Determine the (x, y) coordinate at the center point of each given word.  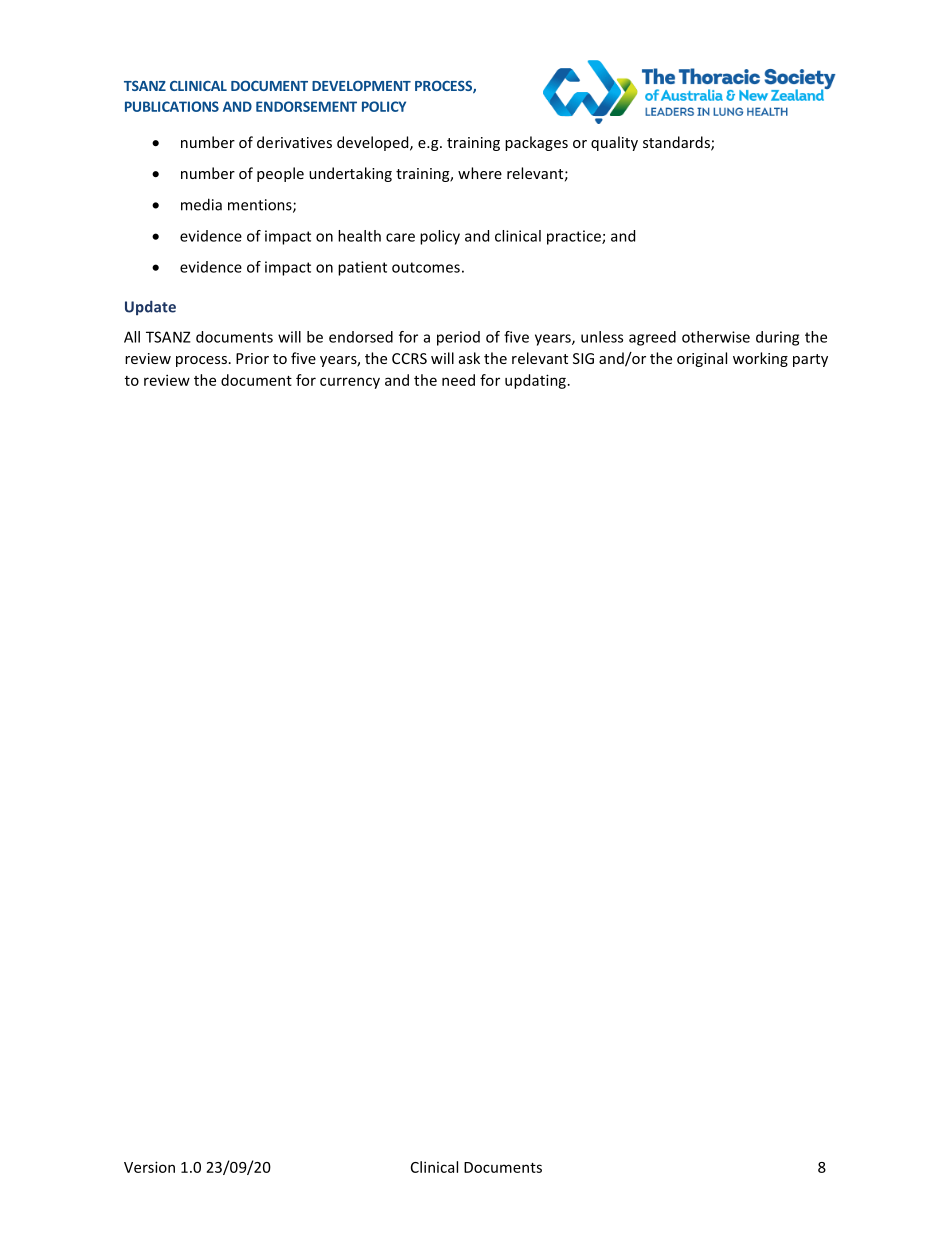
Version (149, 1167)
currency (350, 383)
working (760, 359)
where (480, 173)
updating (535, 381)
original (702, 359)
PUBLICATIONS (172, 106)
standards (677, 143)
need (458, 380)
